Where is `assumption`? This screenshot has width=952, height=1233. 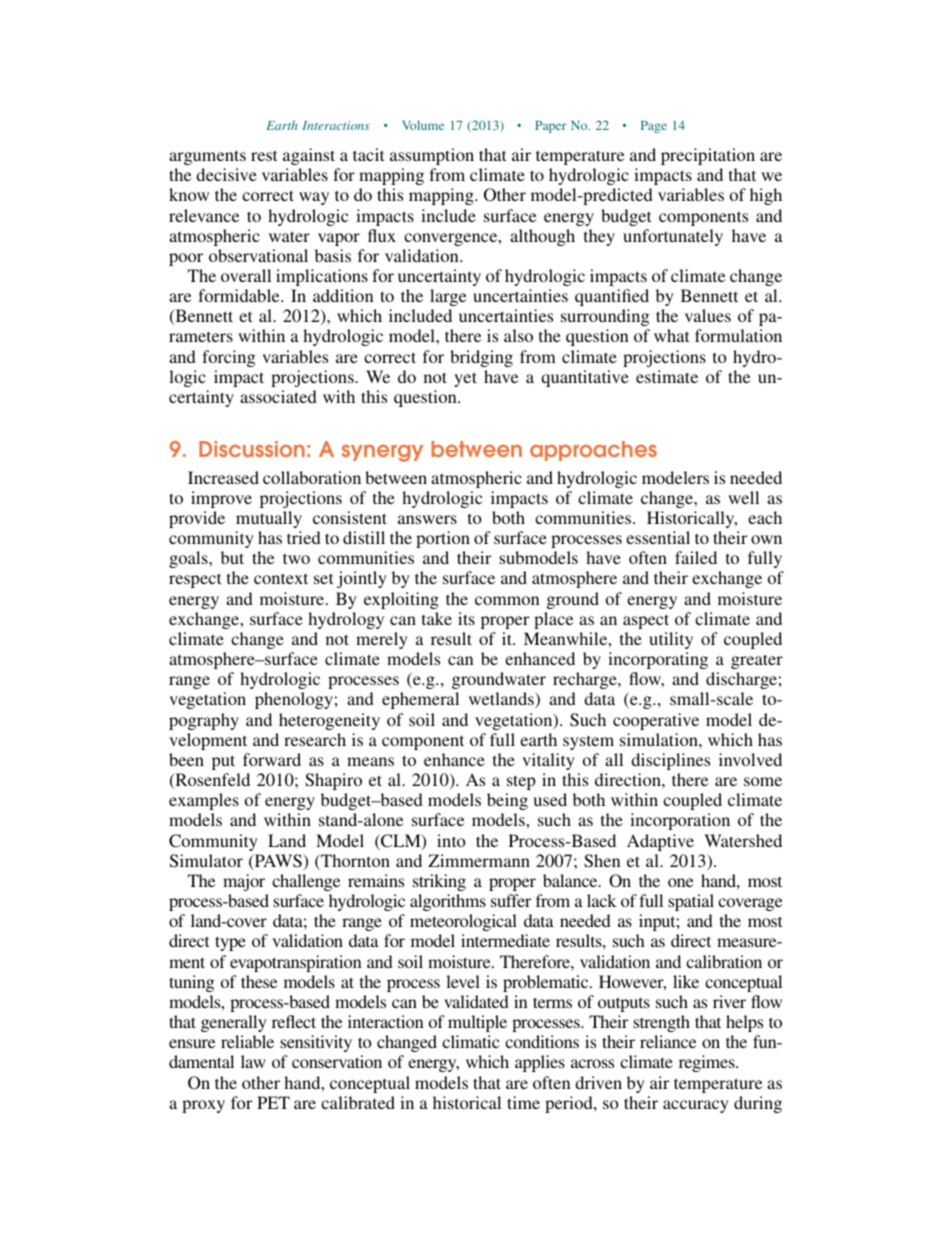
assumption is located at coordinates (432, 156).
